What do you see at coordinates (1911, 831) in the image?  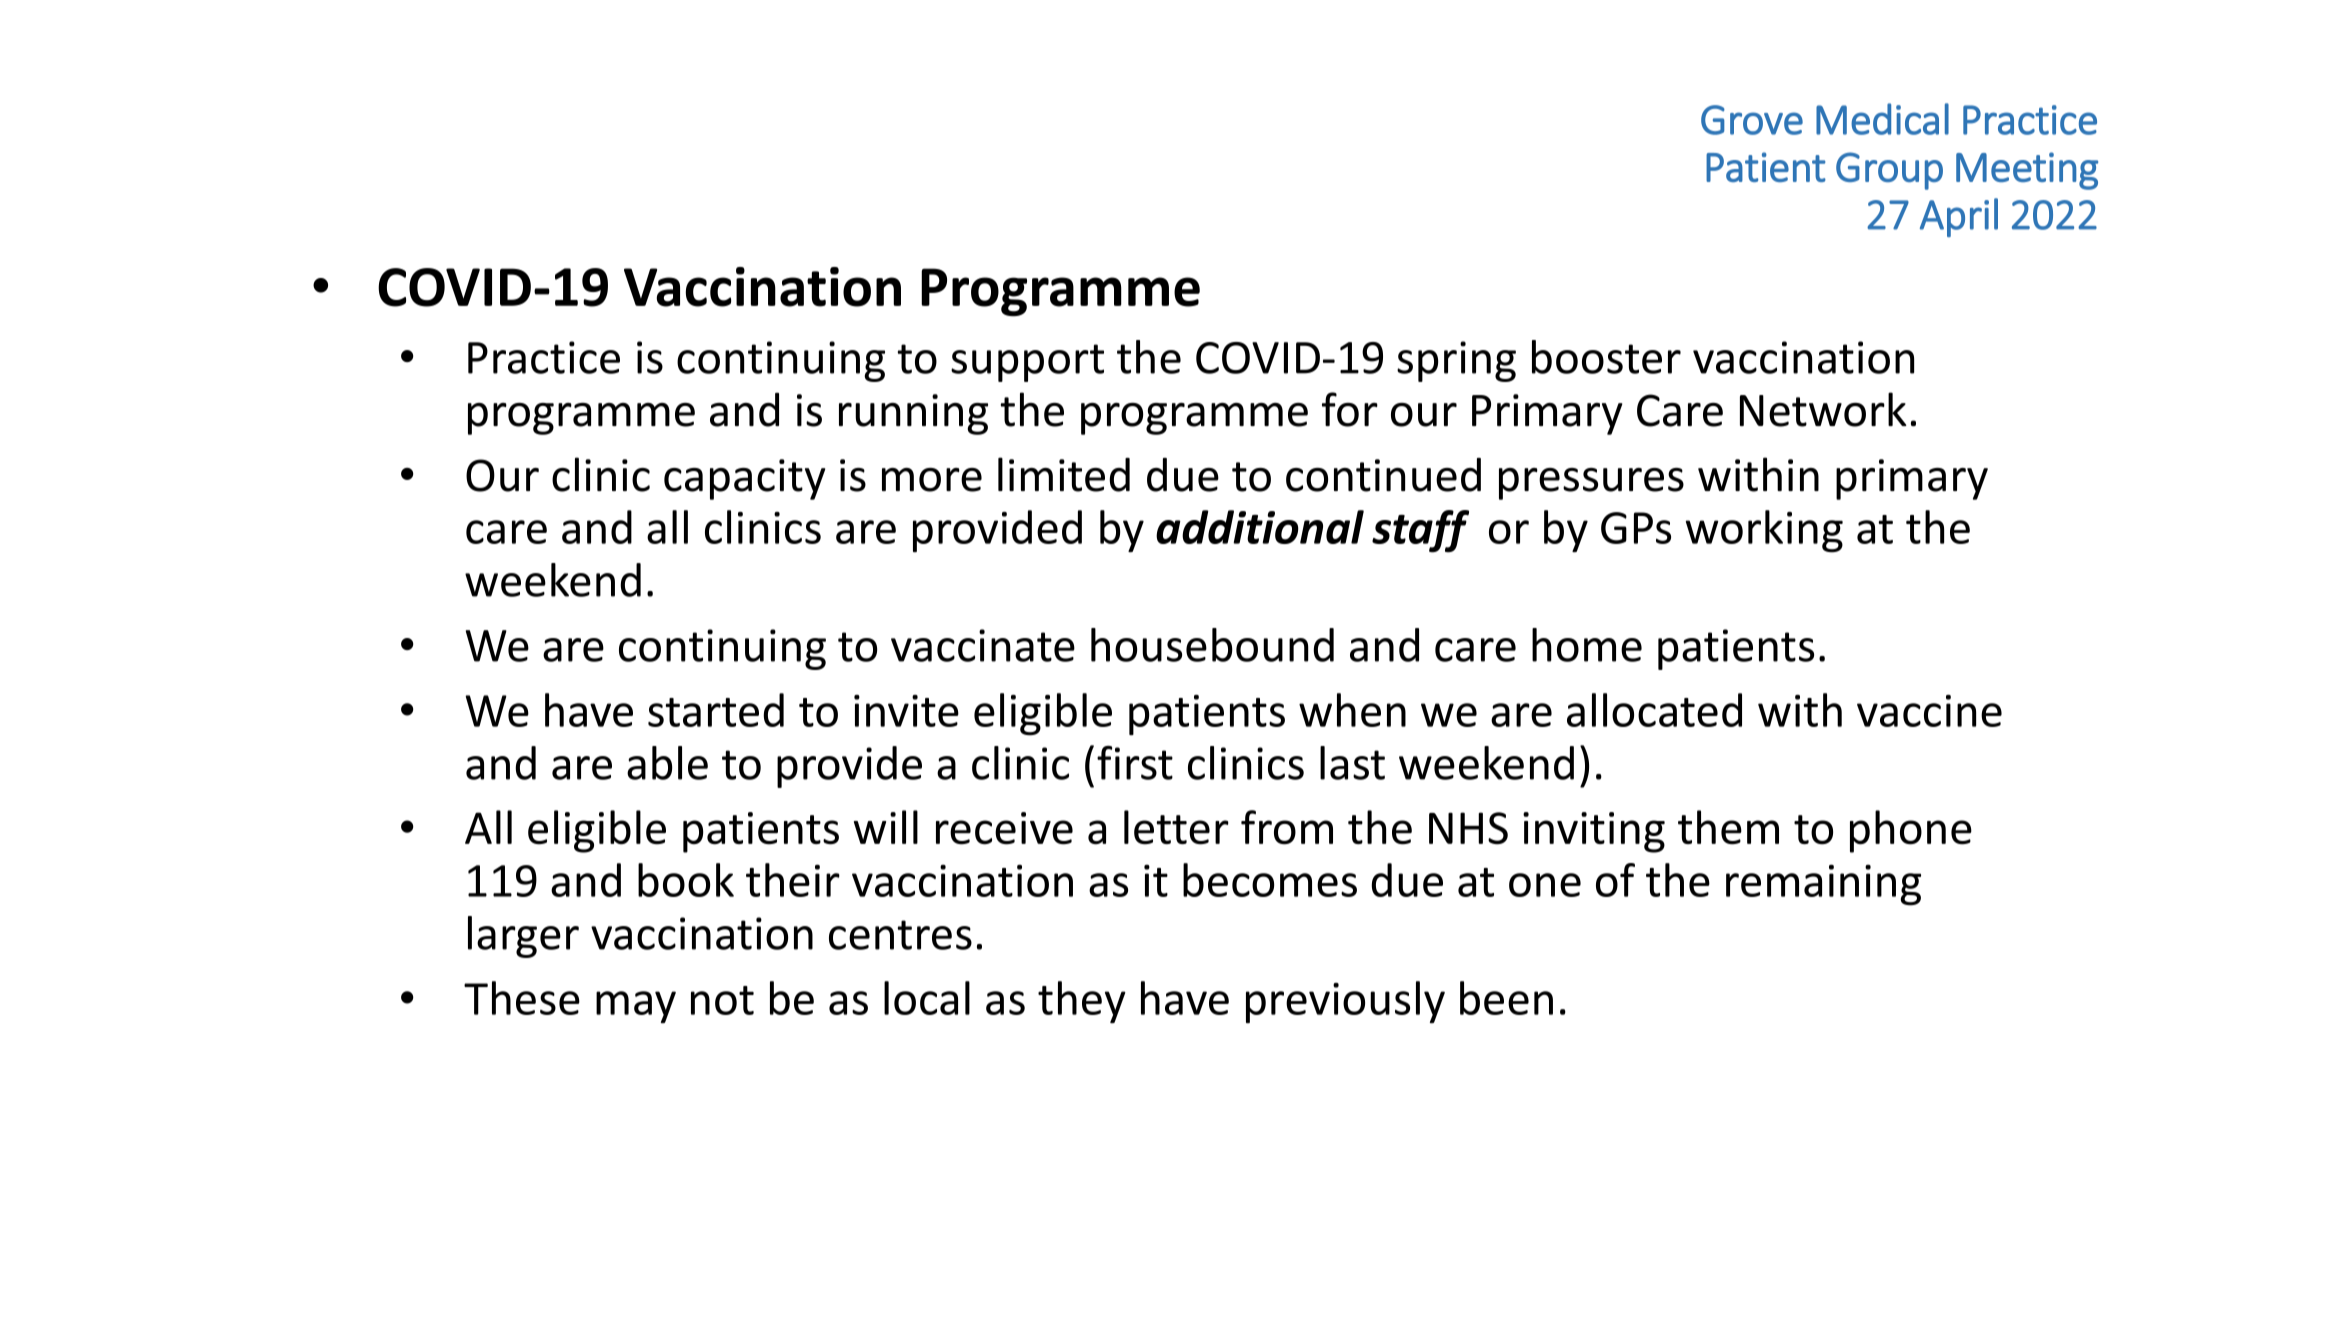 I see `phone` at bounding box center [1911, 831].
